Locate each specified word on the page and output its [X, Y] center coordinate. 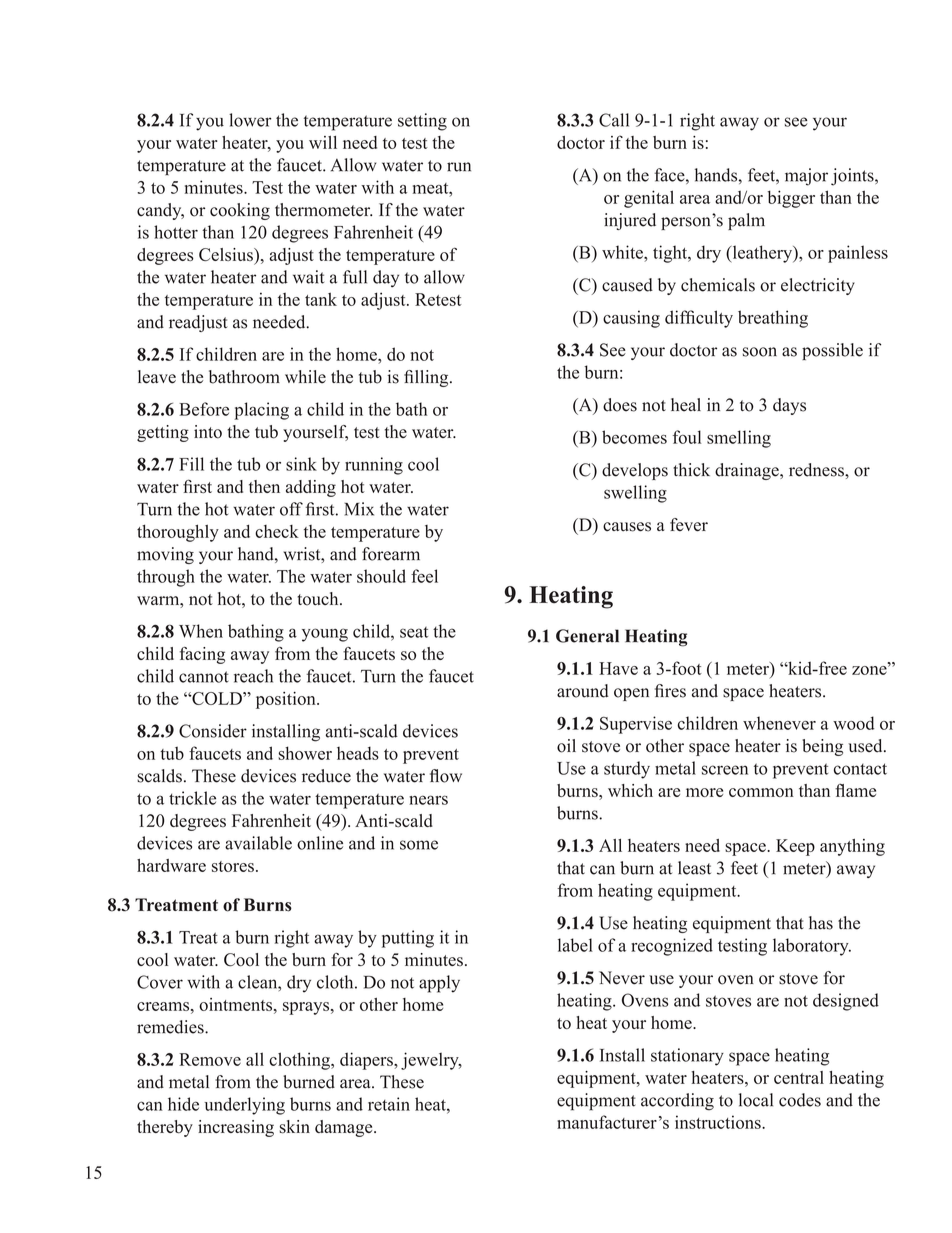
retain [389, 1104]
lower [250, 120]
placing [261, 411]
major [806, 177]
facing [202, 655]
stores [233, 866]
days [789, 406]
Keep [795, 847]
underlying [244, 1106]
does [620, 405]
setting [422, 122]
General [587, 636]
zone [870, 670]
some [419, 845]
